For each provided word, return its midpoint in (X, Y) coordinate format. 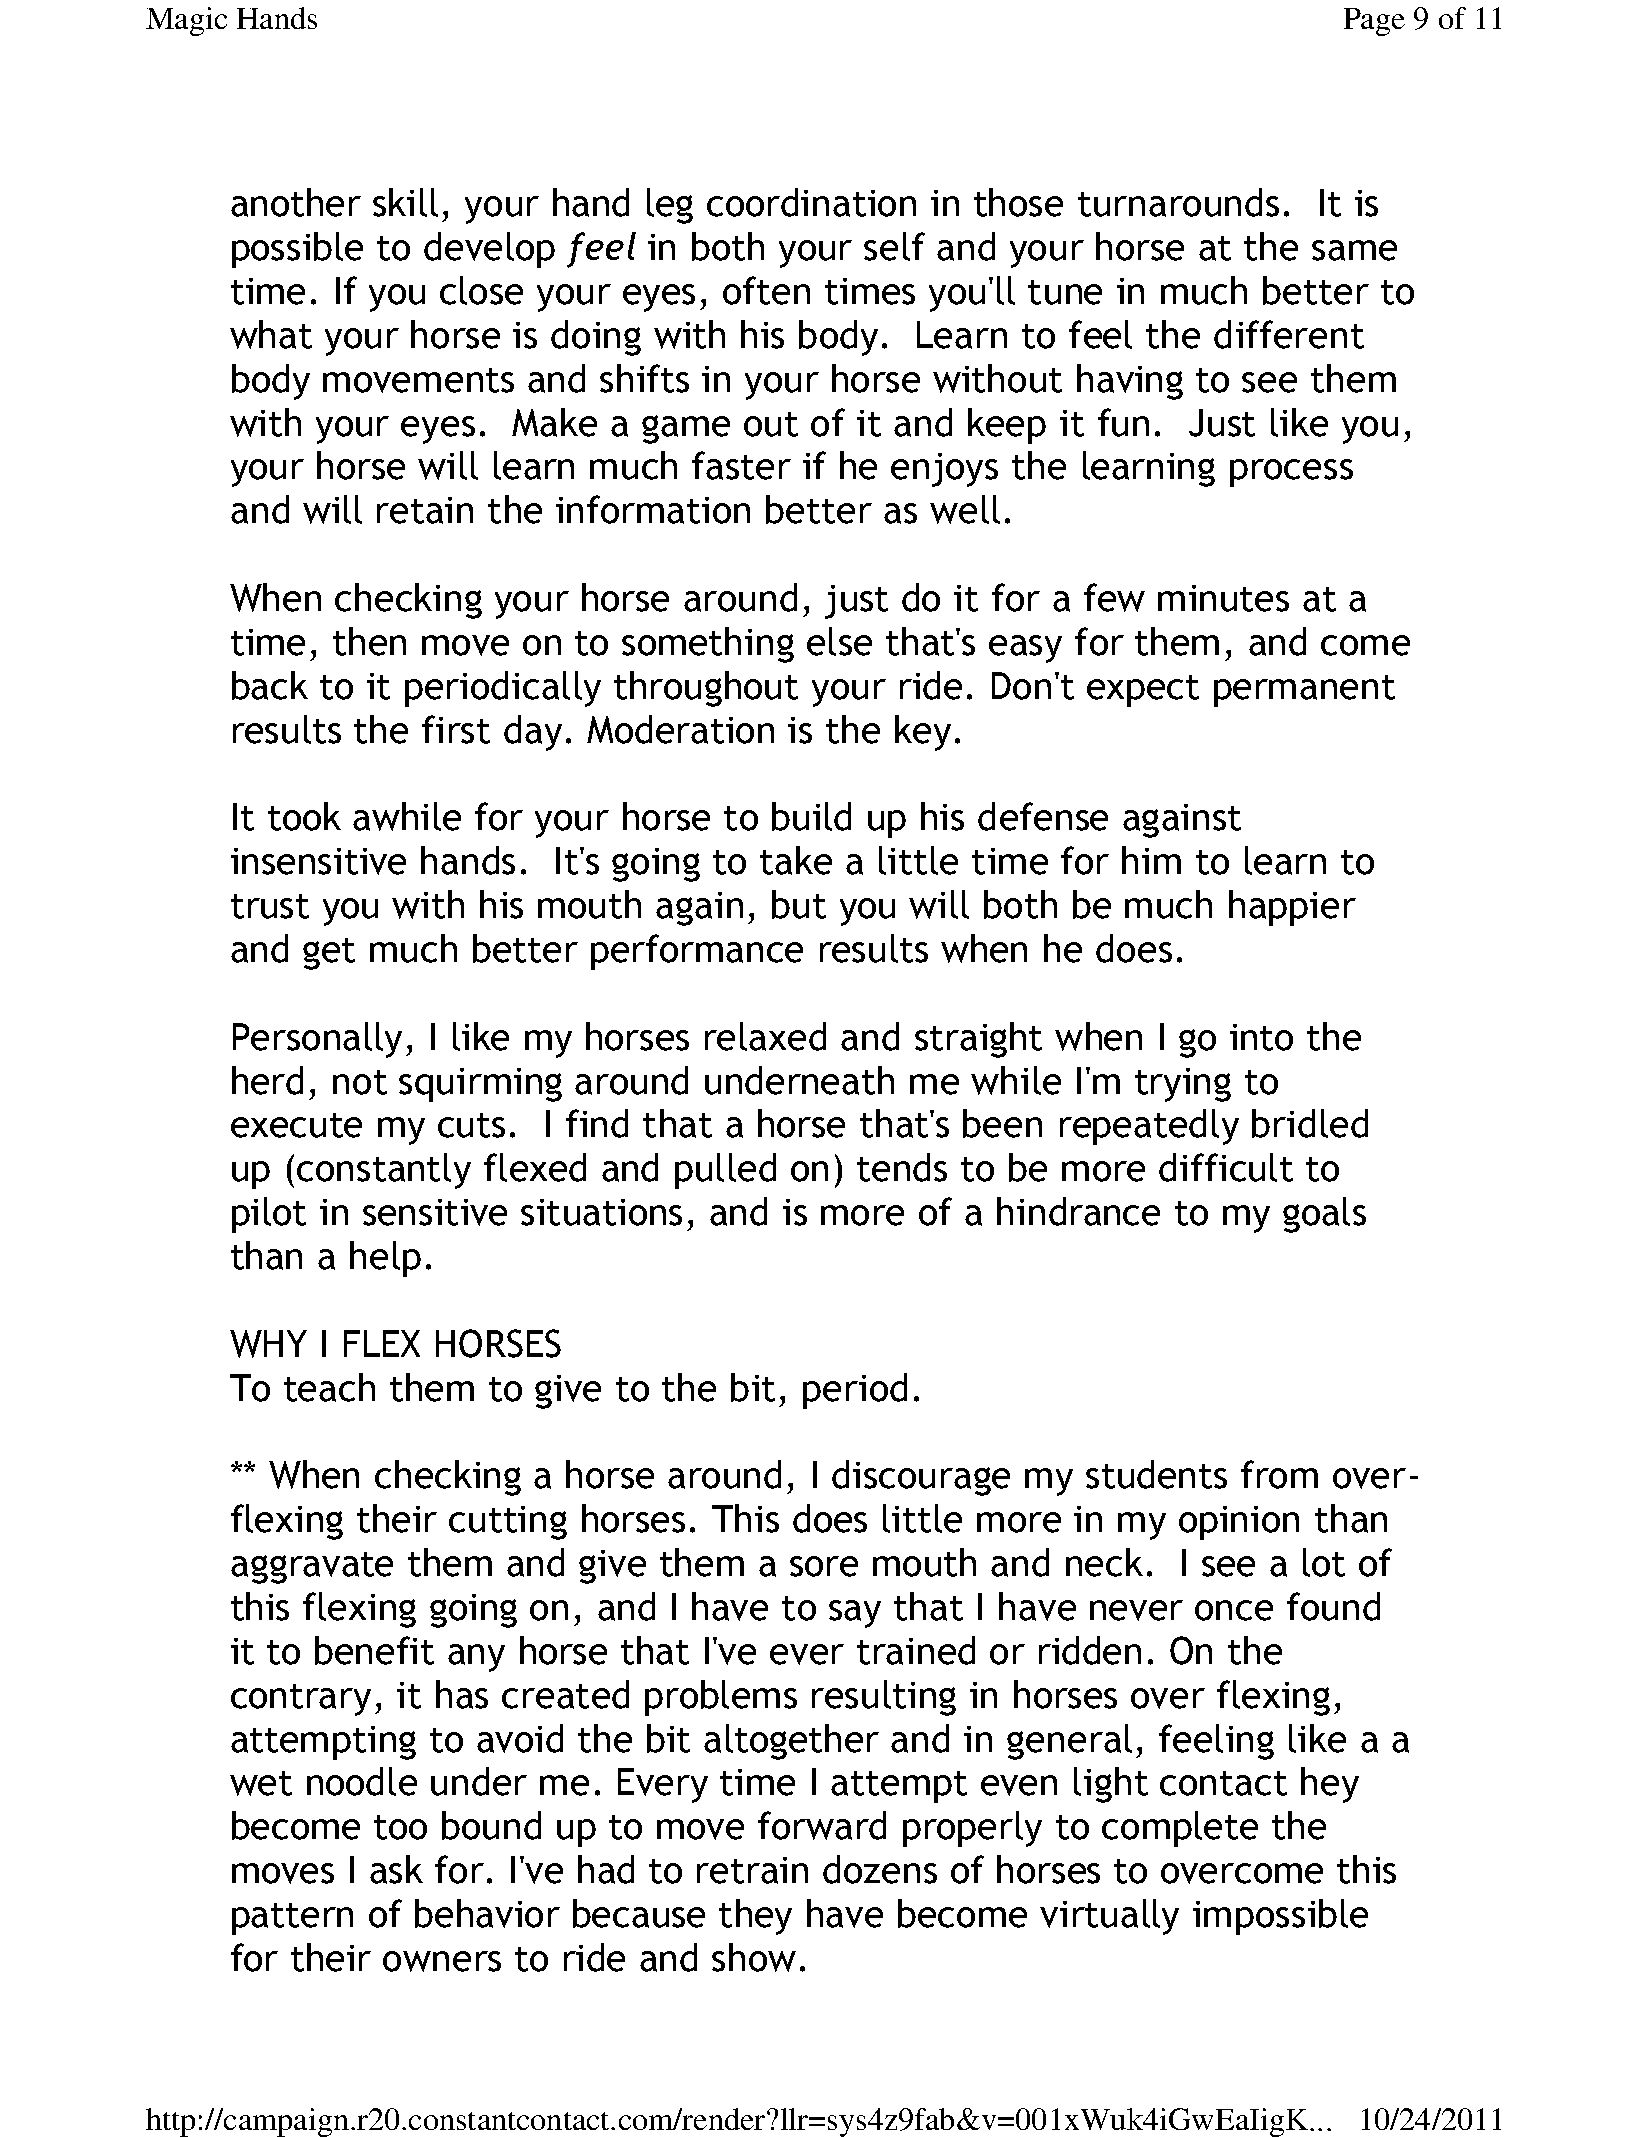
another (296, 202)
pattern (292, 1919)
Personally (317, 1040)
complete (1180, 1829)
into (1261, 1037)
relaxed (765, 1036)
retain (425, 510)
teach (329, 1387)
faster (741, 465)
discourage (921, 1478)
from (1279, 1474)
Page (1374, 22)
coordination (811, 202)
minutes (1223, 598)
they (755, 1917)
